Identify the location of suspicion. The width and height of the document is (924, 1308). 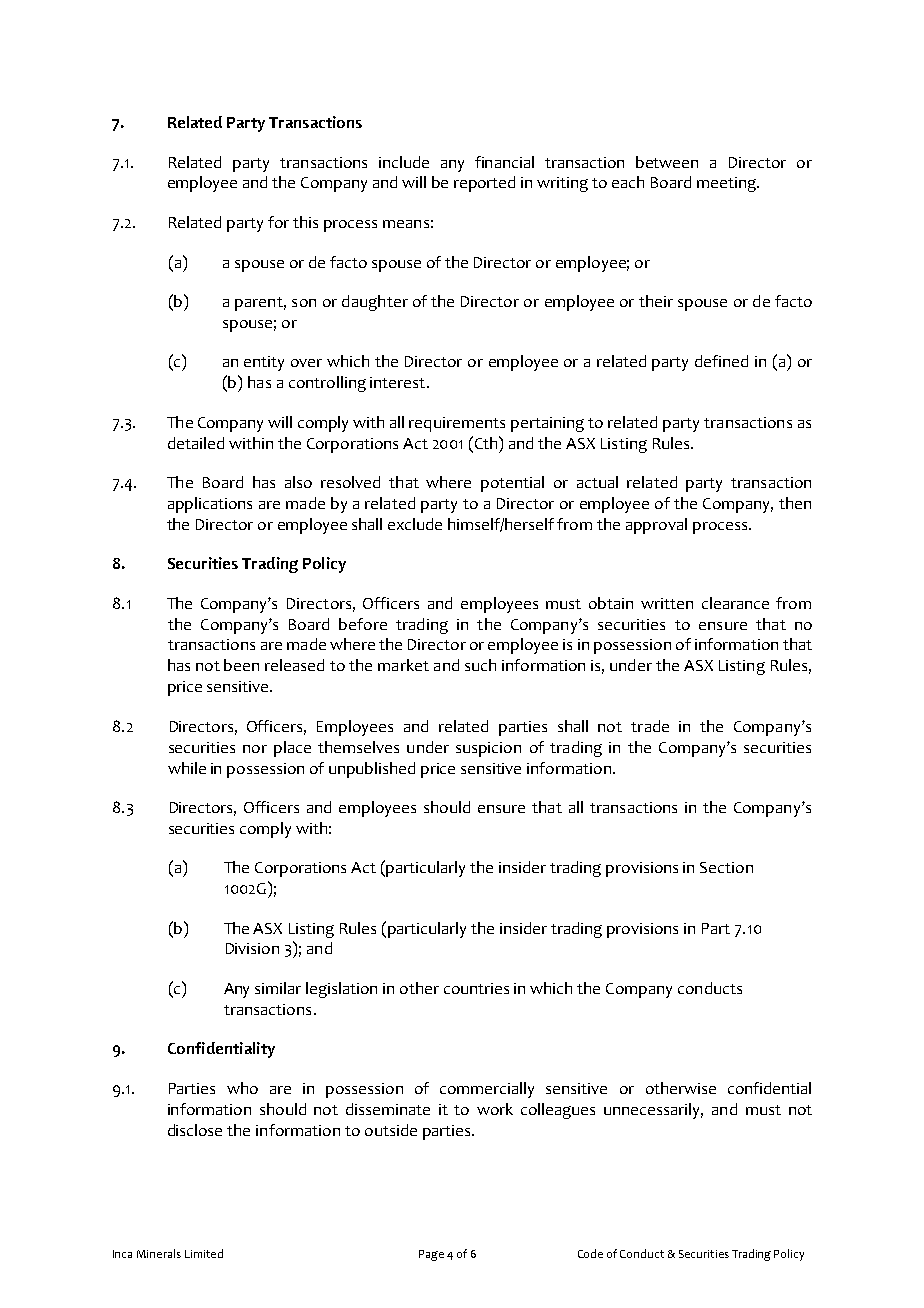
(488, 749).
